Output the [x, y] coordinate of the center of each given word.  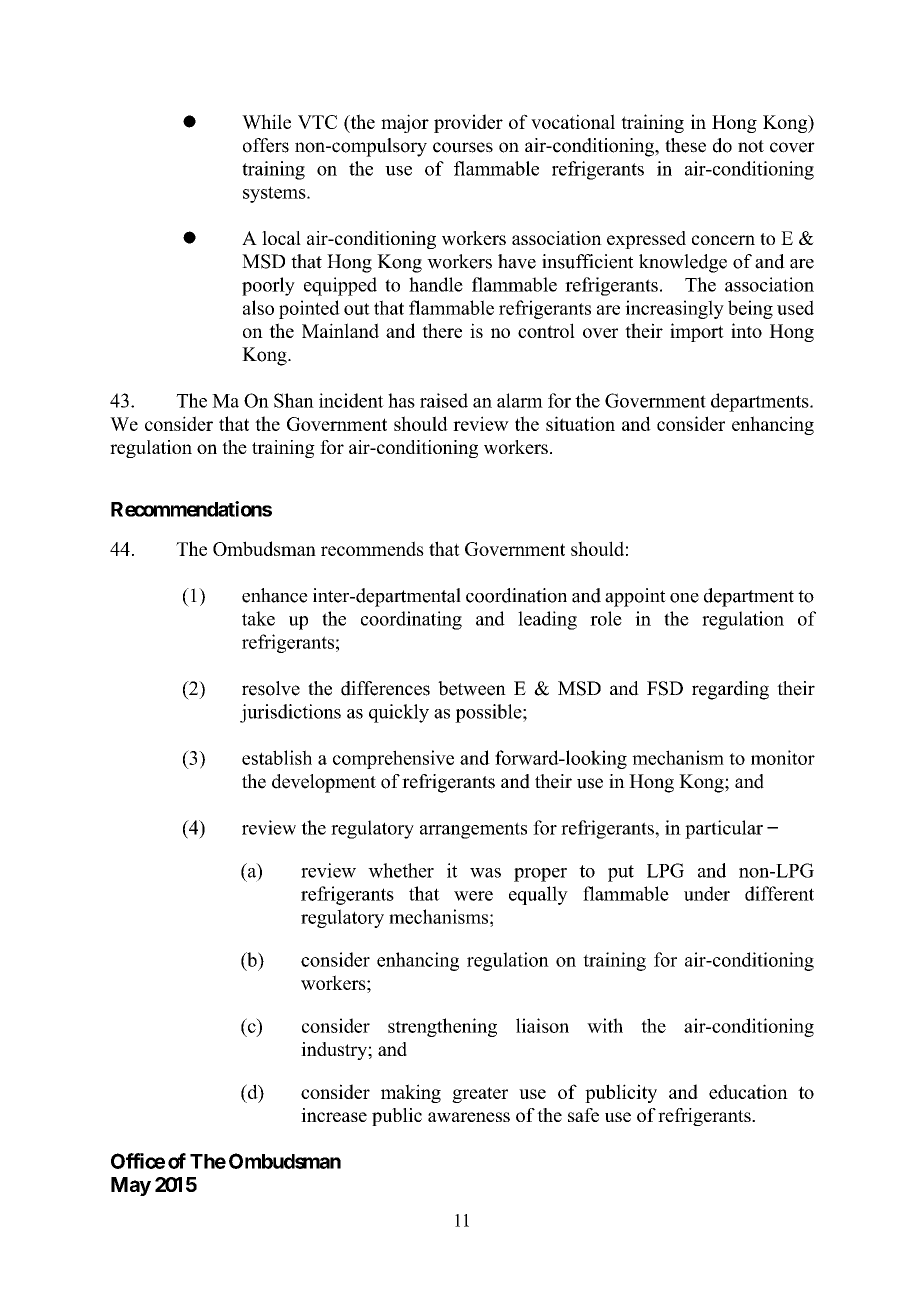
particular [724, 829]
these [685, 145]
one [684, 598]
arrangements [473, 830]
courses [463, 147]
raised [444, 400]
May [131, 1186]
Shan [294, 400]
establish [277, 757]
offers [266, 145]
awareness [469, 1117]
